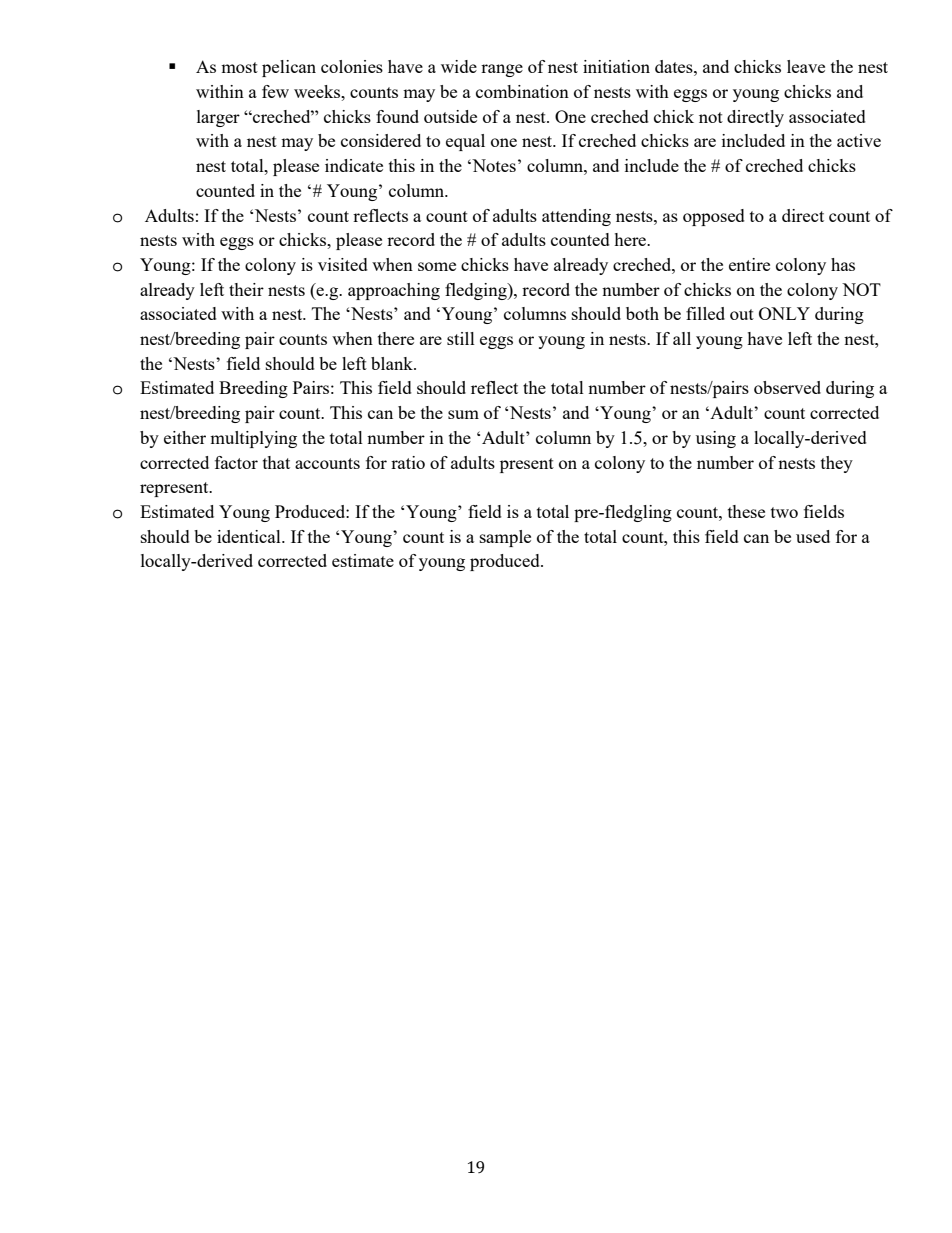  What do you see at coordinates (253, 439) in the screenshot?
I see `multiplying` at bounding box center [253, 439].
